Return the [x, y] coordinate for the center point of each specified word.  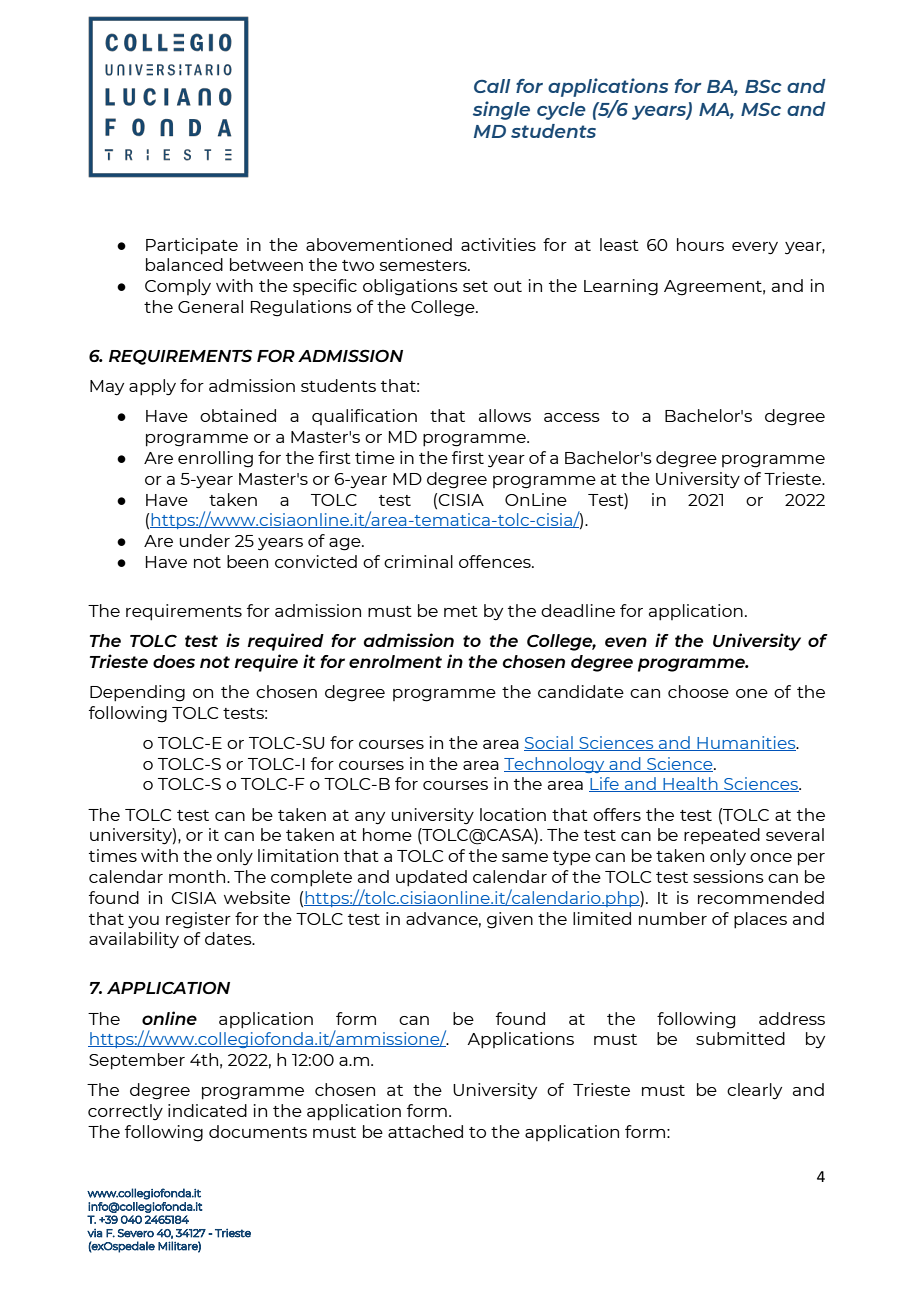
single [501, 110]
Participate [192, 246]
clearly [754, 1091]
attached [425, 1131]
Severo [136, 1233]
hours [700, 244]
